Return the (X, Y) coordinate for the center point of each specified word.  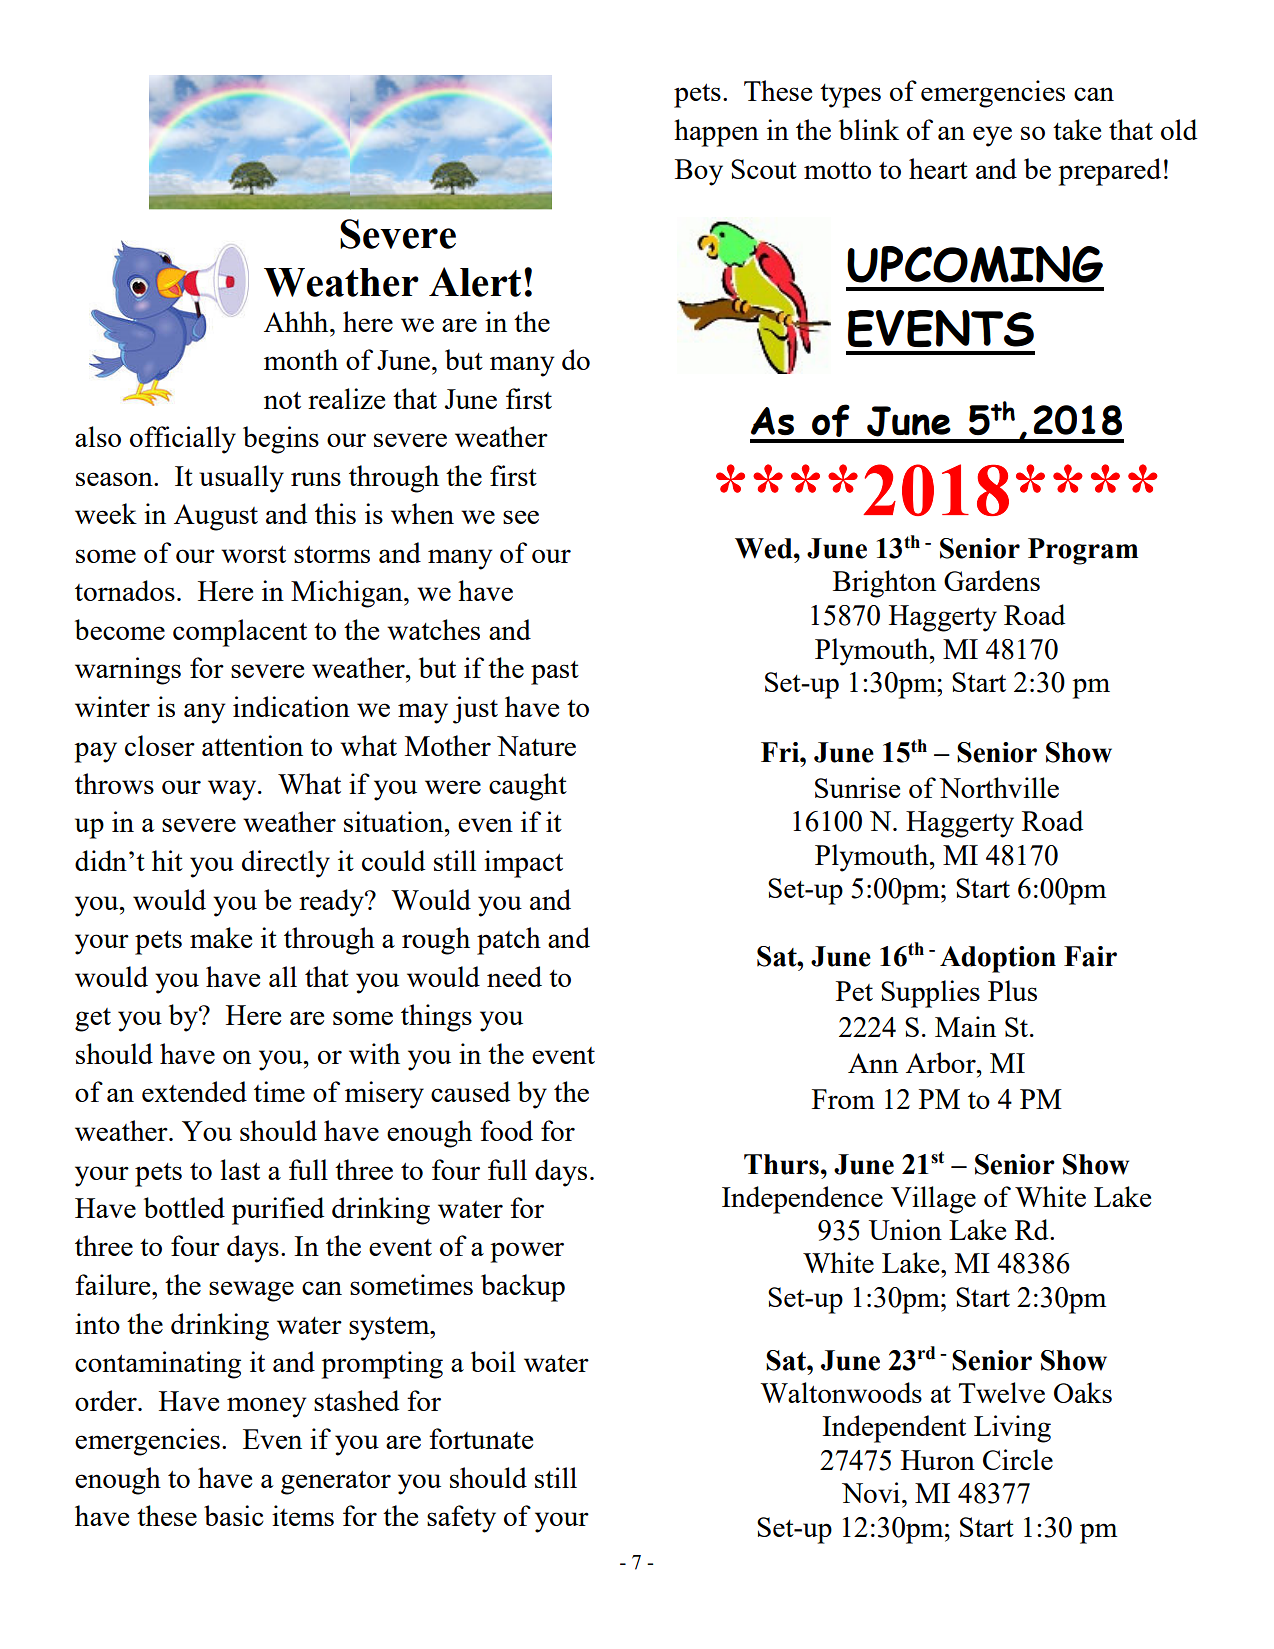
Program (1083, 551)
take (1077, 129)
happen (716, 133)
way (233, 790)
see (521, 517)
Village (933, 1200)
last (240, 1169)
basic (234, 1515)
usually (241, 479)
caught (528, 787)
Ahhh (297, 321)
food (506, 1130)
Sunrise (857, 787)
